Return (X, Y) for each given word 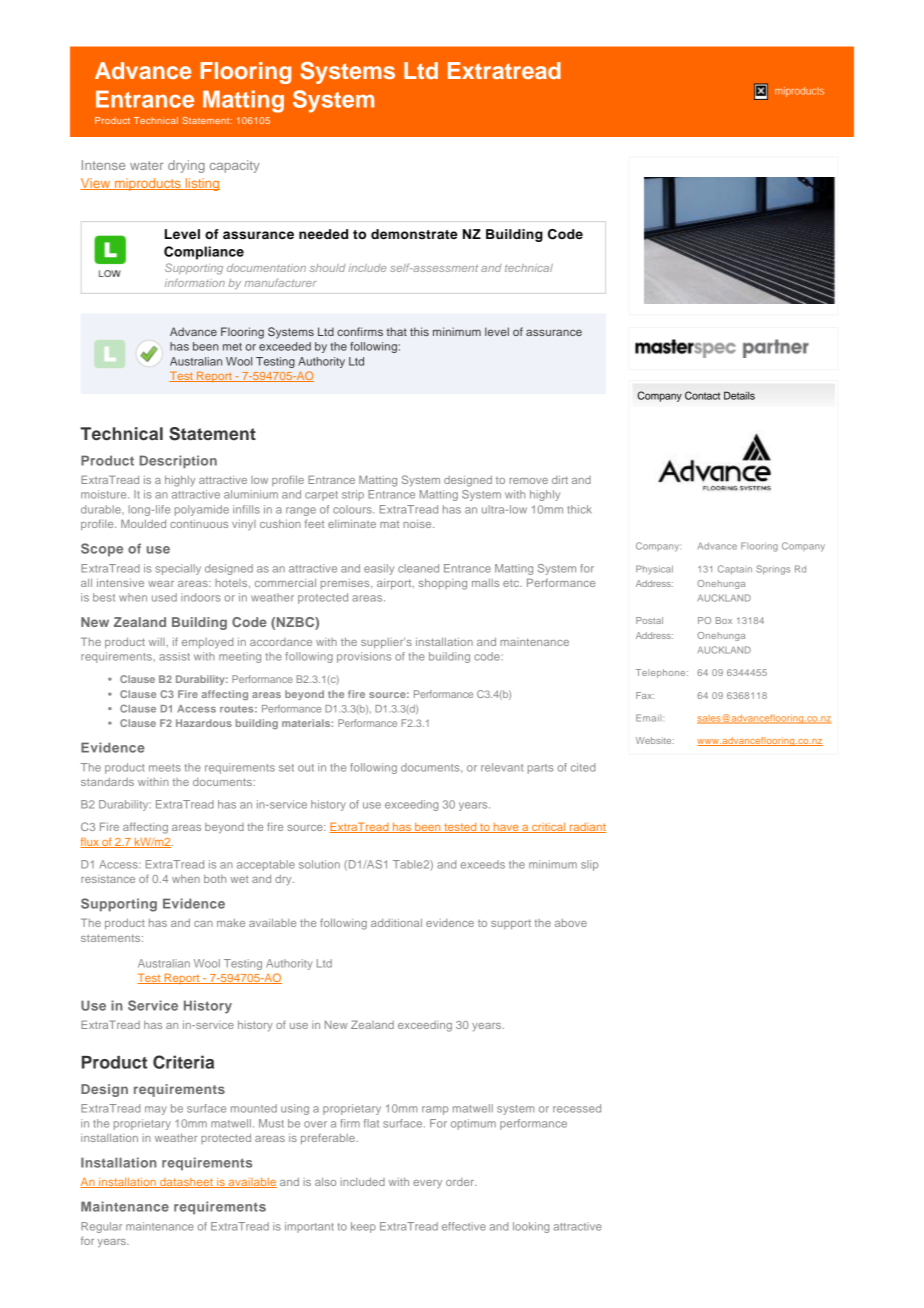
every (427, 1184)
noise (418, 524)
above (571, 923)
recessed (577, 1108)
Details (739, 395)
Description (178, 462)
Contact (702, 395)
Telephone (662, 673)
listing (201, 184)
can (203, 924)
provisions (364, 657)
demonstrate (414, 234)
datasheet (186, 1183)
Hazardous (204, 723)
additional (396, 923)
